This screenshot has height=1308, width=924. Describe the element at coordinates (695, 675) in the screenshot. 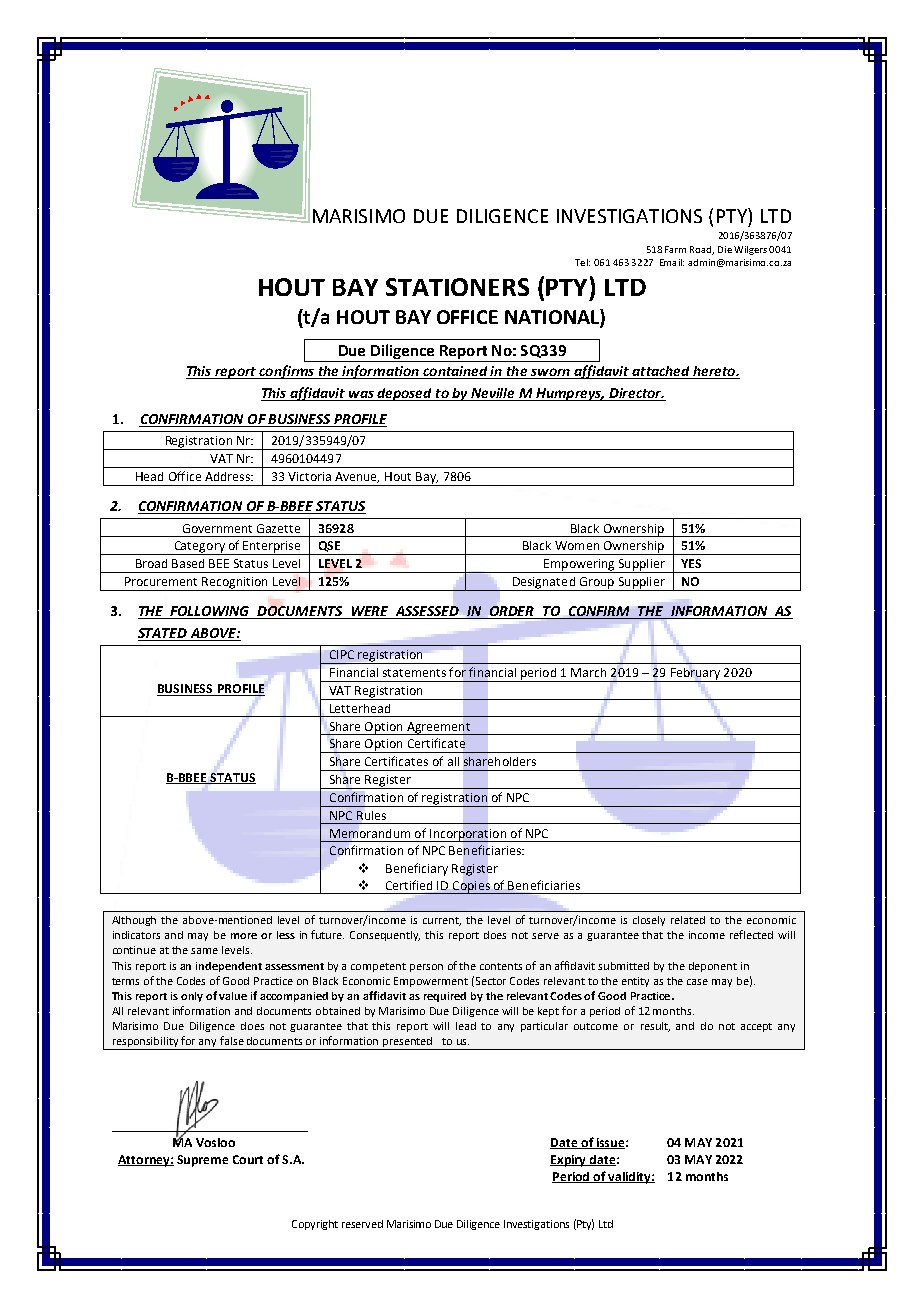

I see `February` at that location.
